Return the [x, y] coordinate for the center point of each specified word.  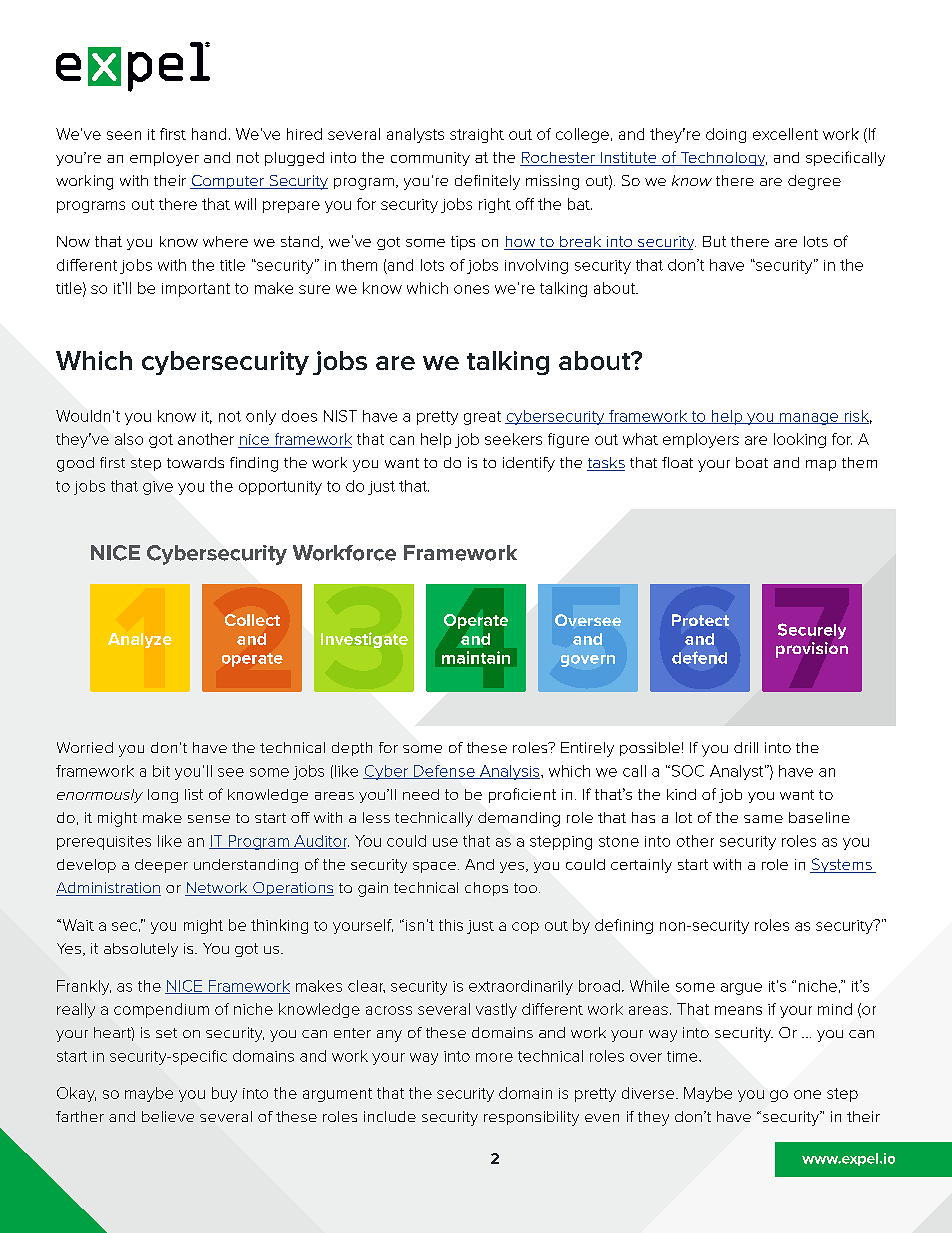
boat [752, 462]
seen [124, 135]
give [158, 488]
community [430, 159]
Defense [444, 772]
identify [529, 464]
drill [746, 747]
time [683, 1056]
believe [168, 1116]
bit [161, 771]
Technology [722, 159]
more [494, 1057]
